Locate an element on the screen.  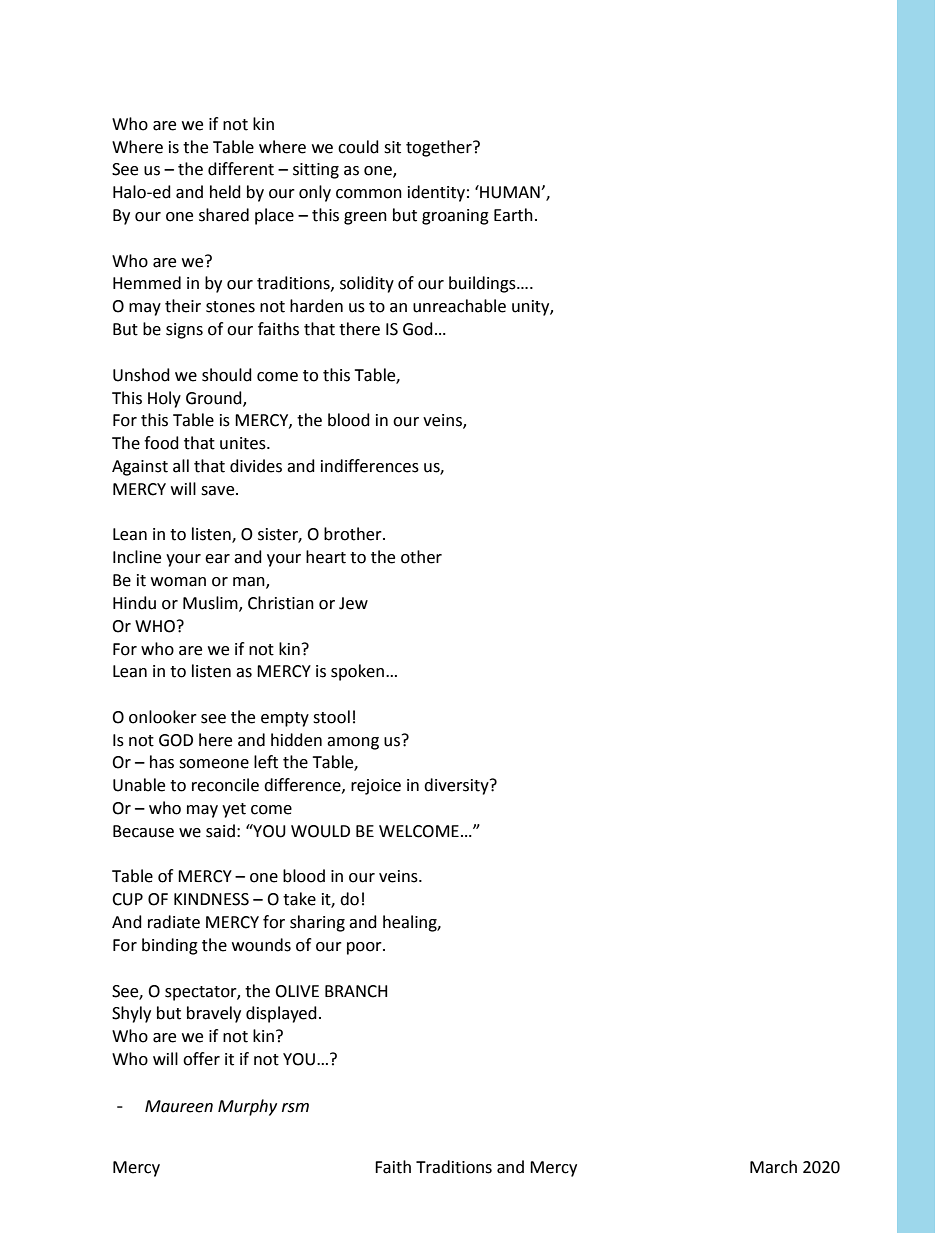
HUMAN is located at coordinates (510, 192).
